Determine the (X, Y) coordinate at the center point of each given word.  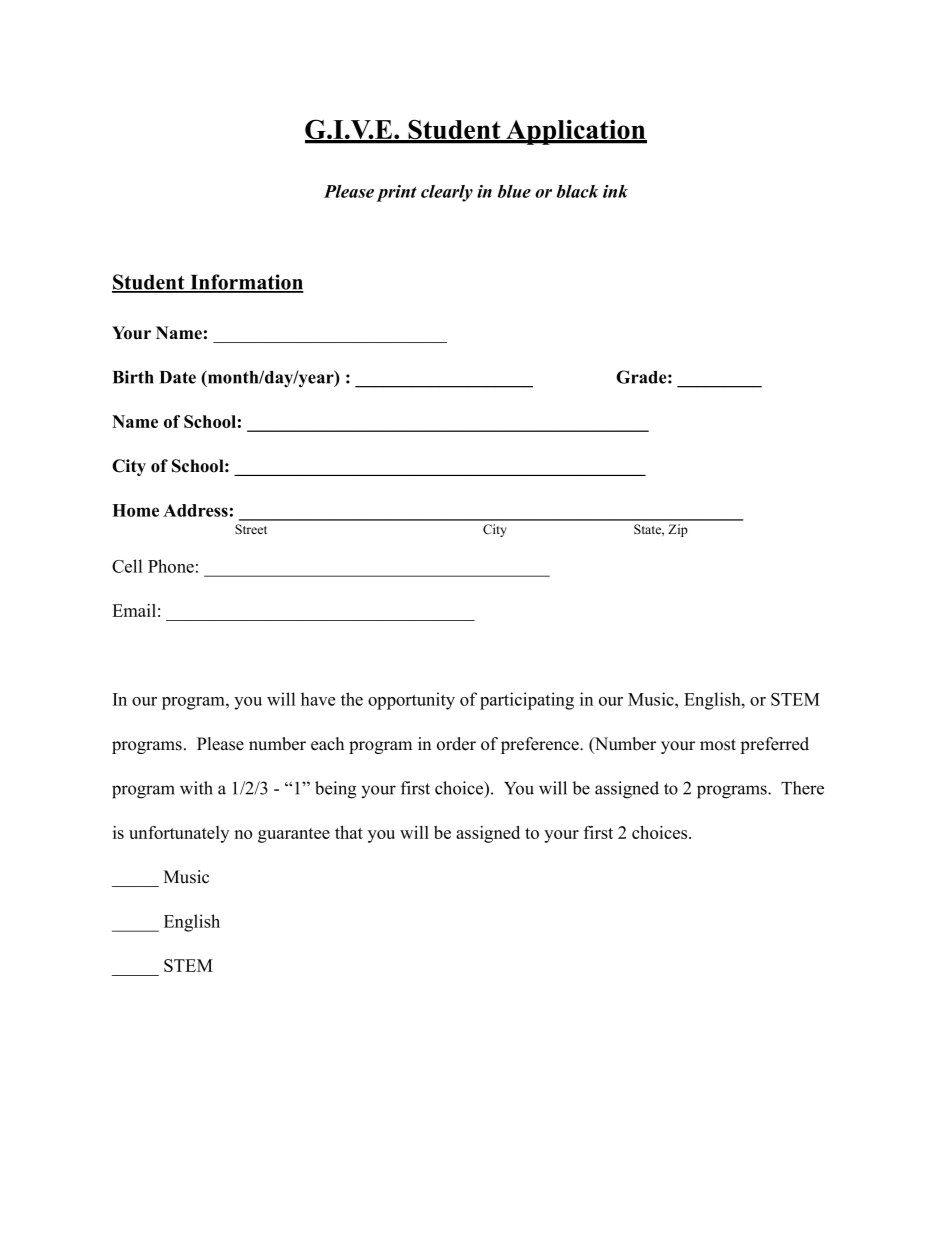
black (577, 191)
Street (251, 529)
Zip (678, 530)
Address (195, 510)
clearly (447, 193)
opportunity (411, 701)
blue (514, 191)
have (318, 699)
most (718, 745)
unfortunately (179, 834)
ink (615, 191)
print (397, 193)
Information (246, 283)
